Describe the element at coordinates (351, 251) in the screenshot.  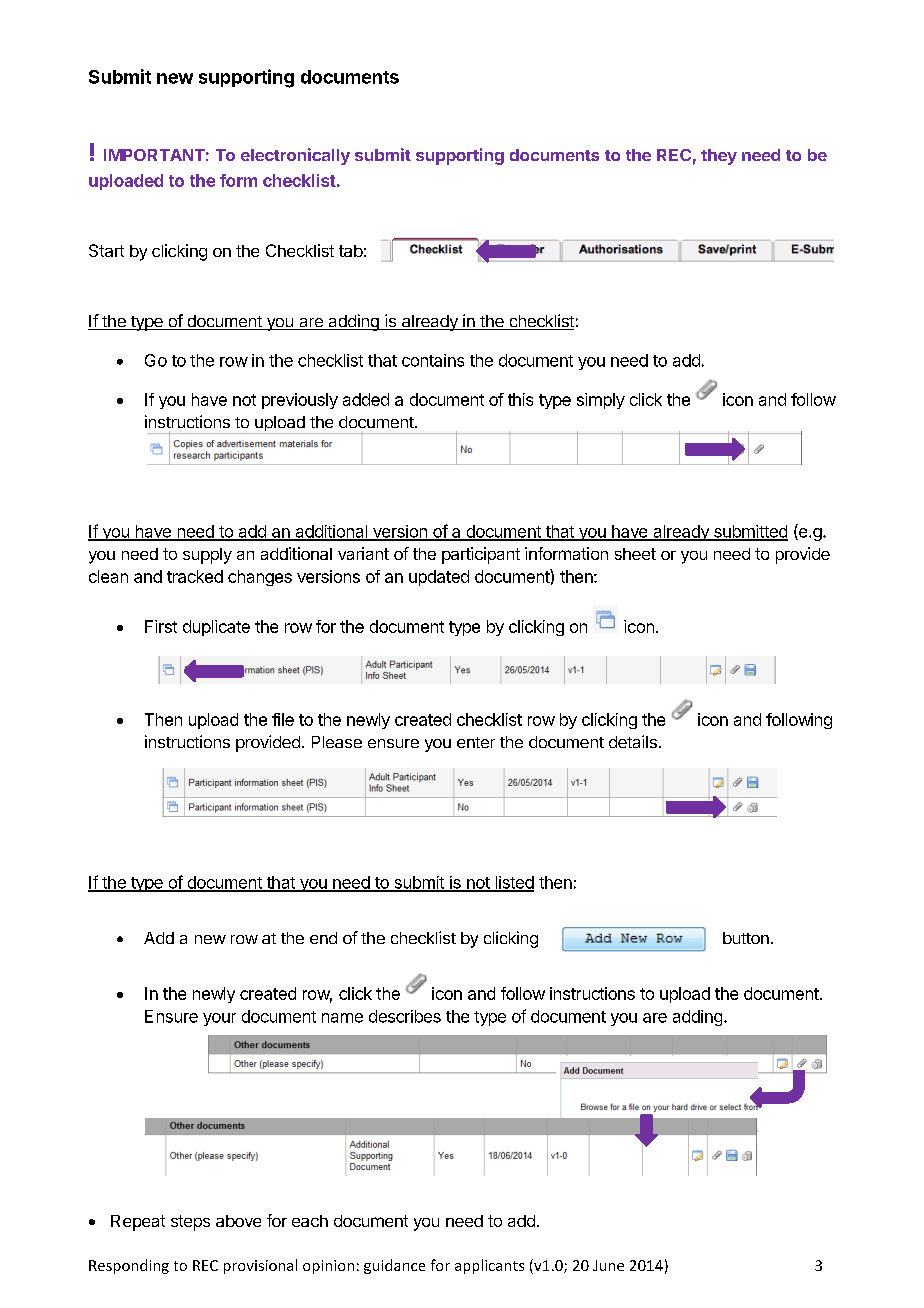
I see `tab` at that location.
